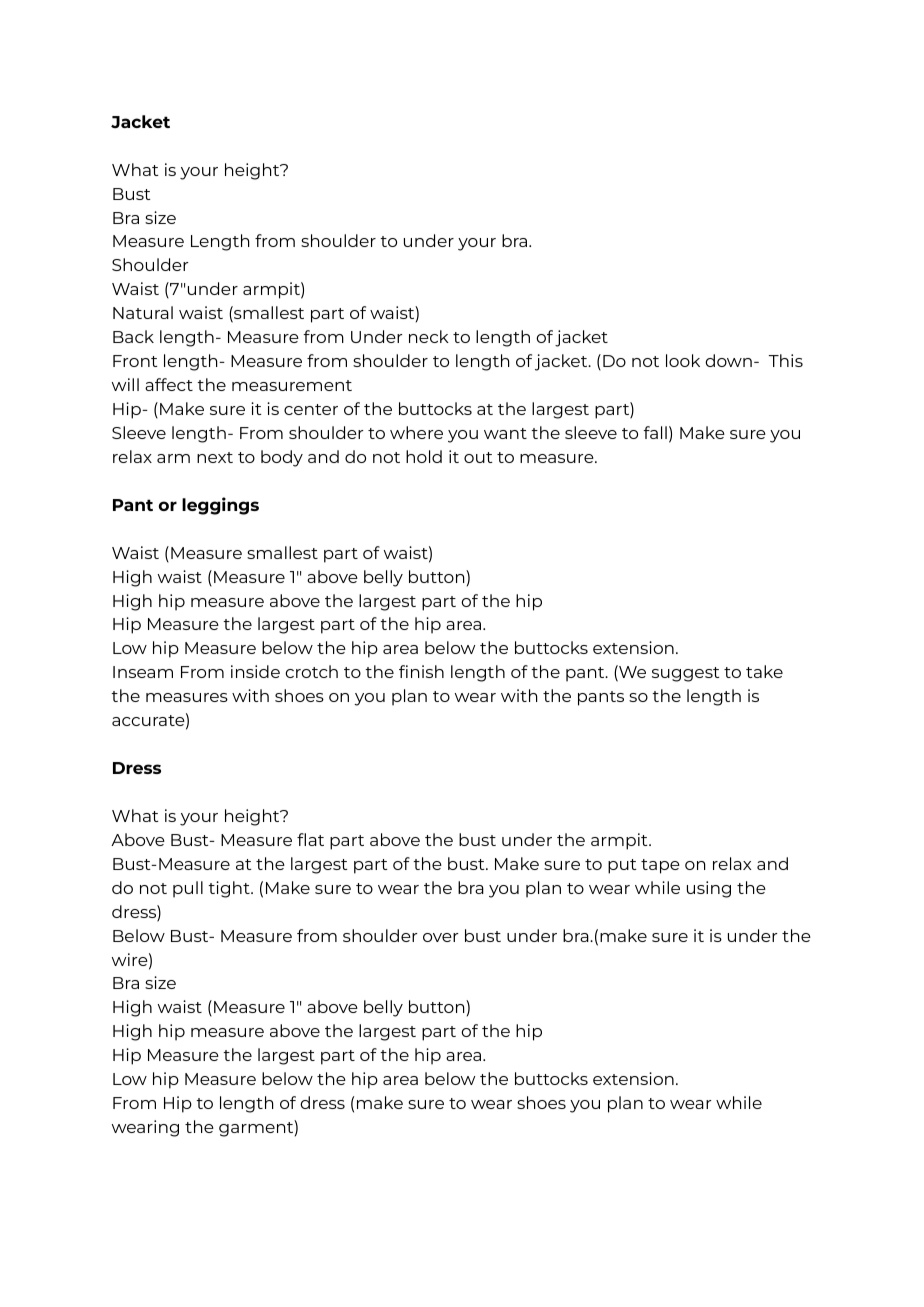 The height and width of the document is (1307, 924). I want to click on next, so click(215, 457).
